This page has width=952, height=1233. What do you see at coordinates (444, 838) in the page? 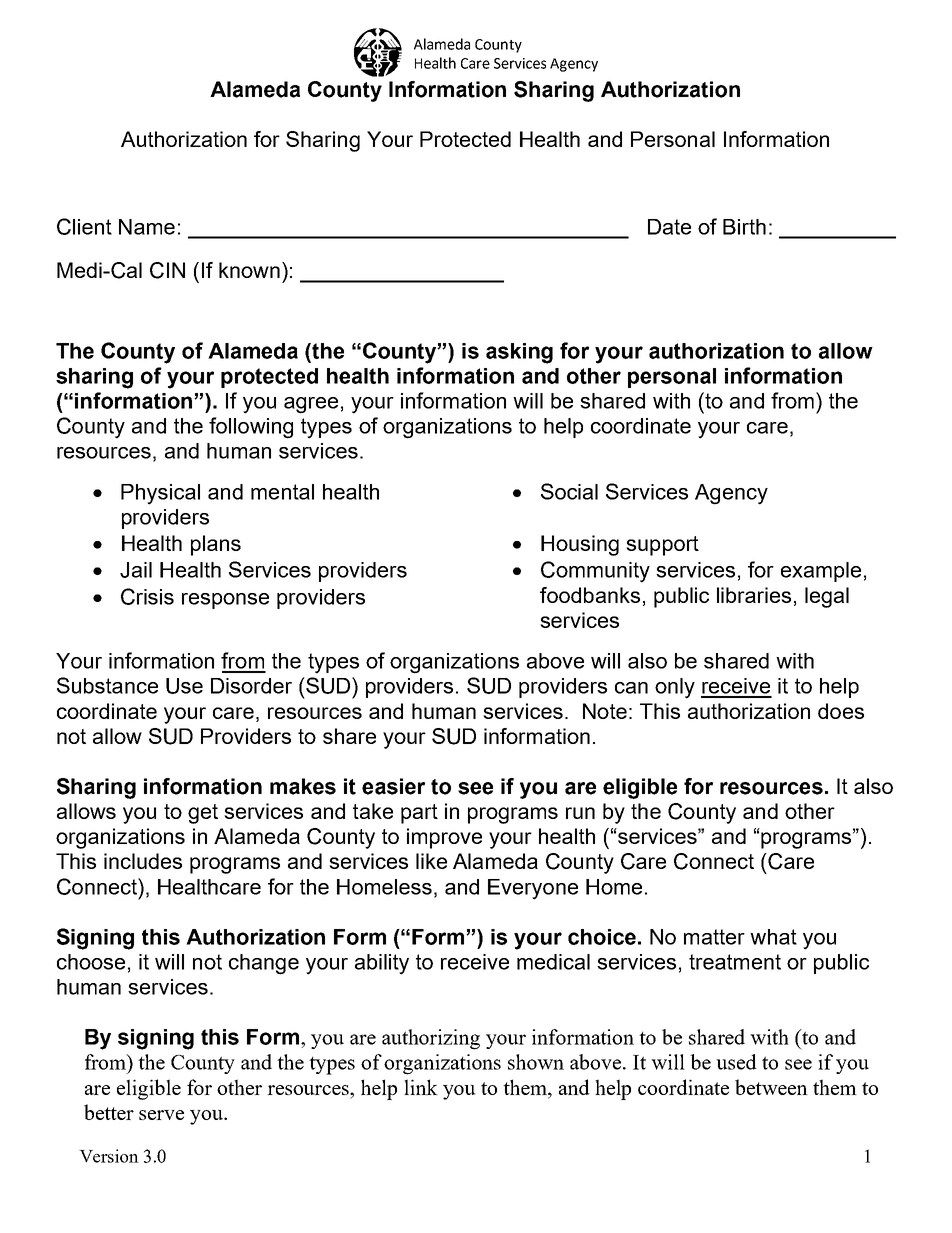
I see `improve` at bounding box center [444, 838].
